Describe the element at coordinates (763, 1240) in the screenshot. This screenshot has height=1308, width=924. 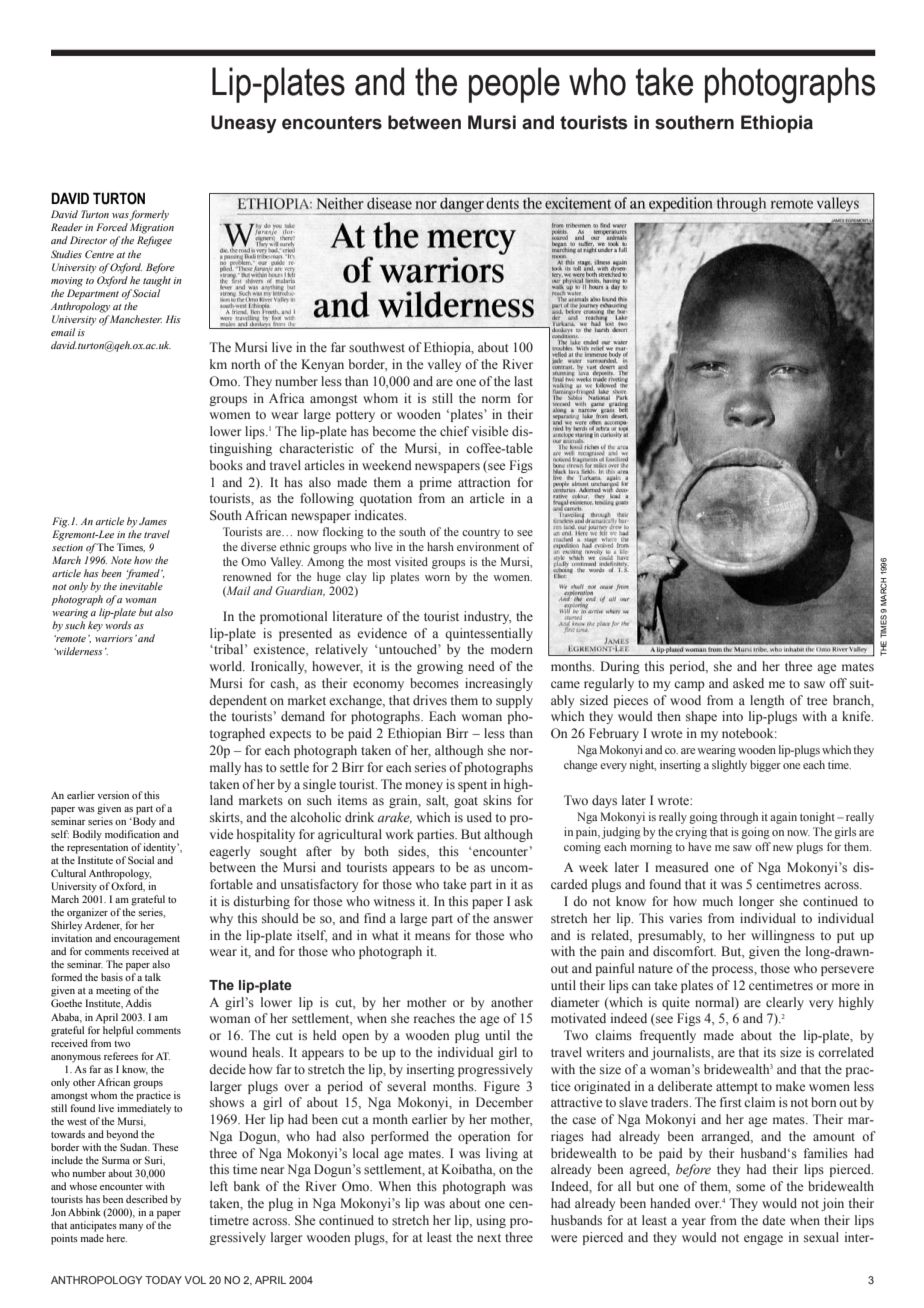
I see `engage` at that location.
